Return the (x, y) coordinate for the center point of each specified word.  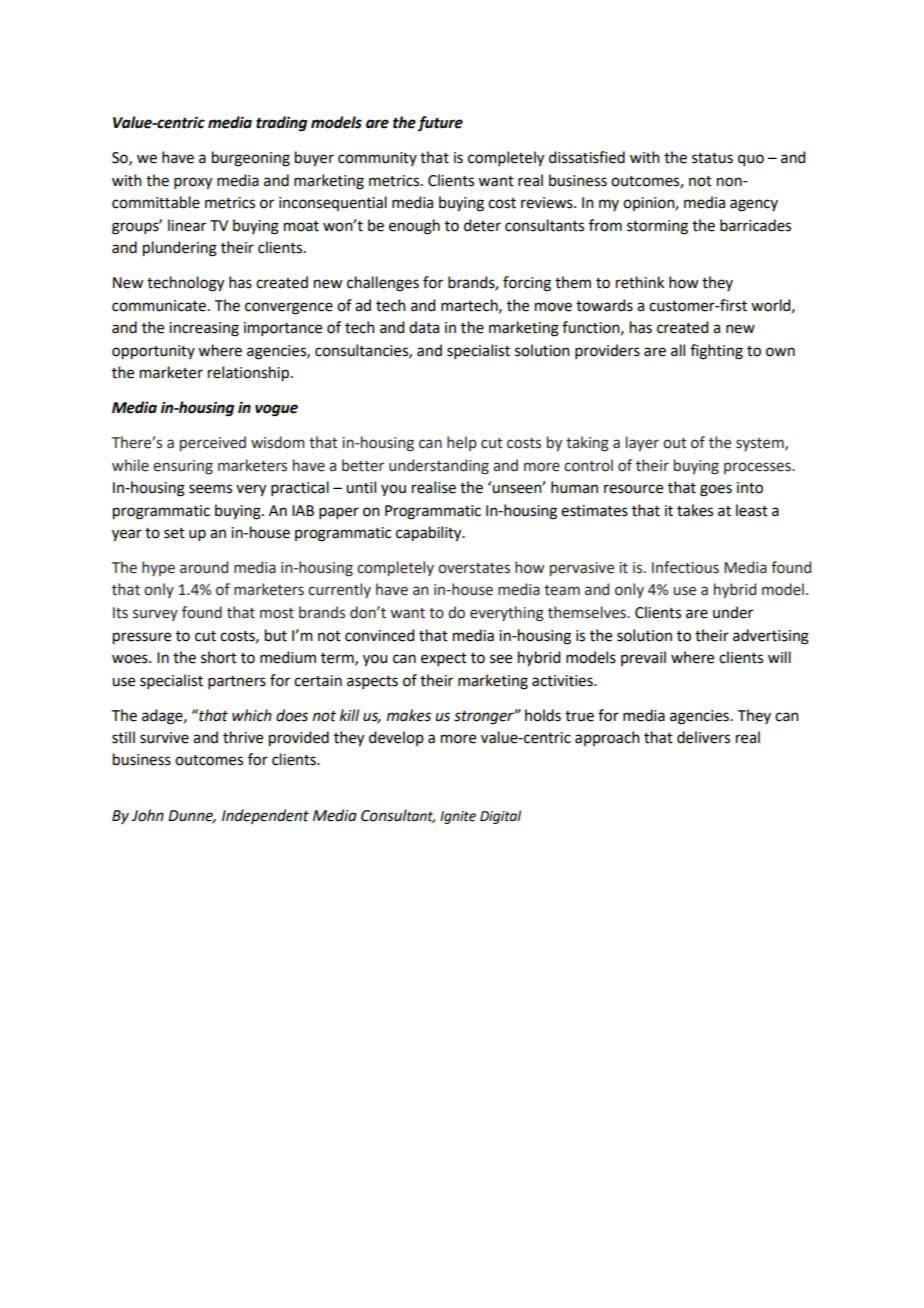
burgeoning (251, 159)
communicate (160, 306)
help (462, 443)
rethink (640, 282)
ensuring (183, 467)
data (424, 327)
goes (716, 490)
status (712, 158)
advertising (771, 637)
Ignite (458, 817)
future (440, 123)
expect (444, 659)
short (219, 657)
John (147, 815)
